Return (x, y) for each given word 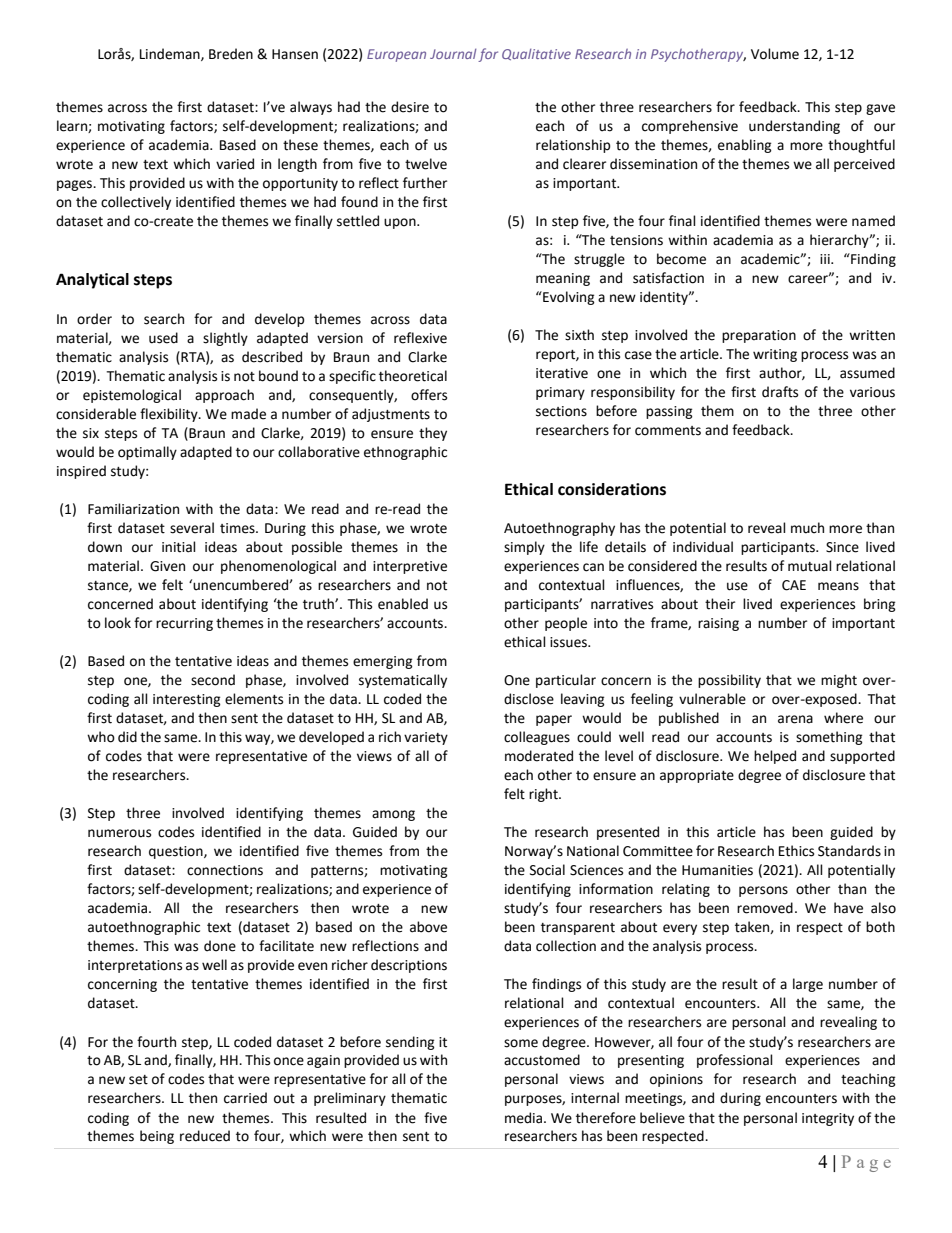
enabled (403, 604)
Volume (775, 54)
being (157, 1137)
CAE (794, 585)
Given (167, 566)
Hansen (295, 54)
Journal (453, 54)
